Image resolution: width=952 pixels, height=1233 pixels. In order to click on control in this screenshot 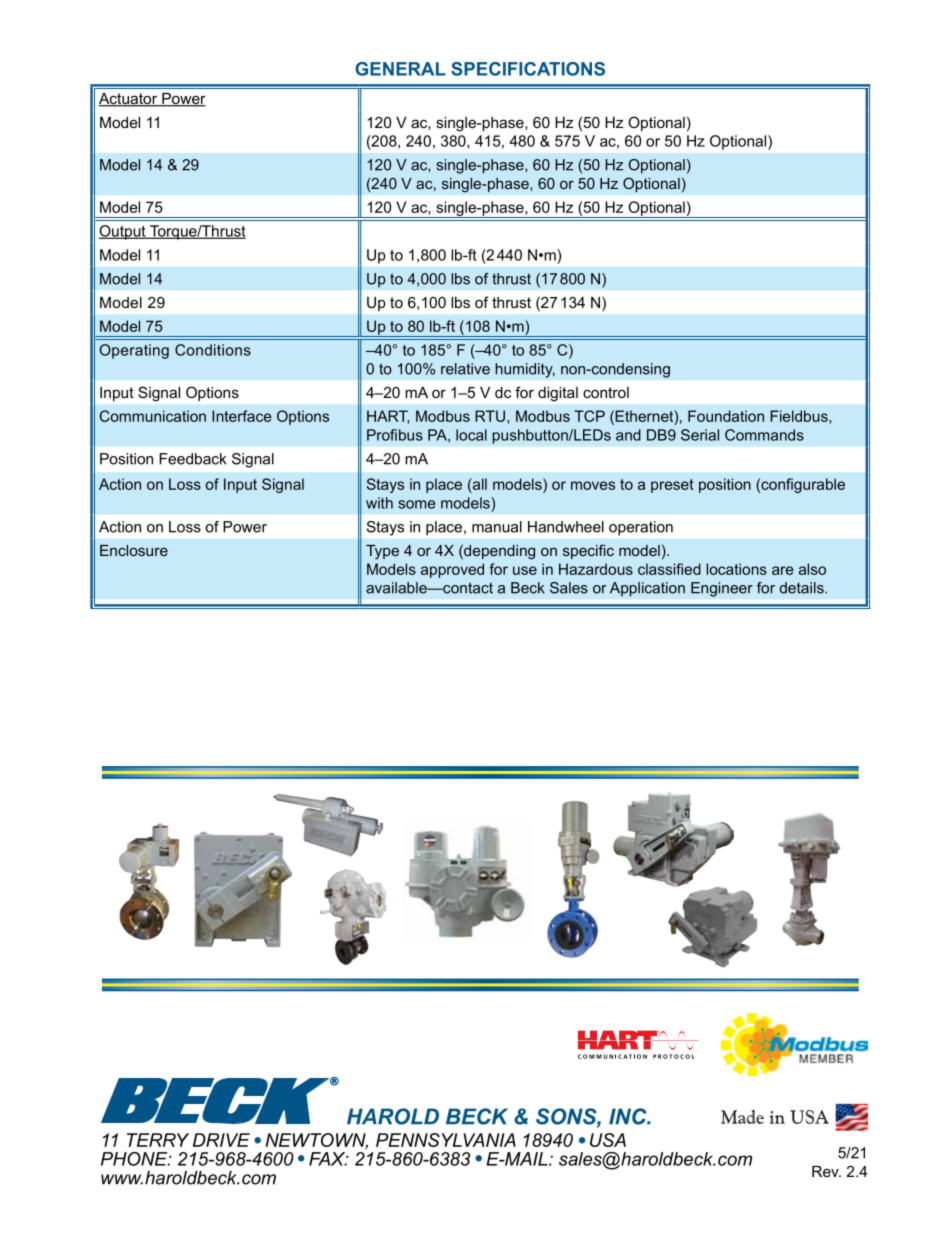, I will do `click(606, 392)`.
